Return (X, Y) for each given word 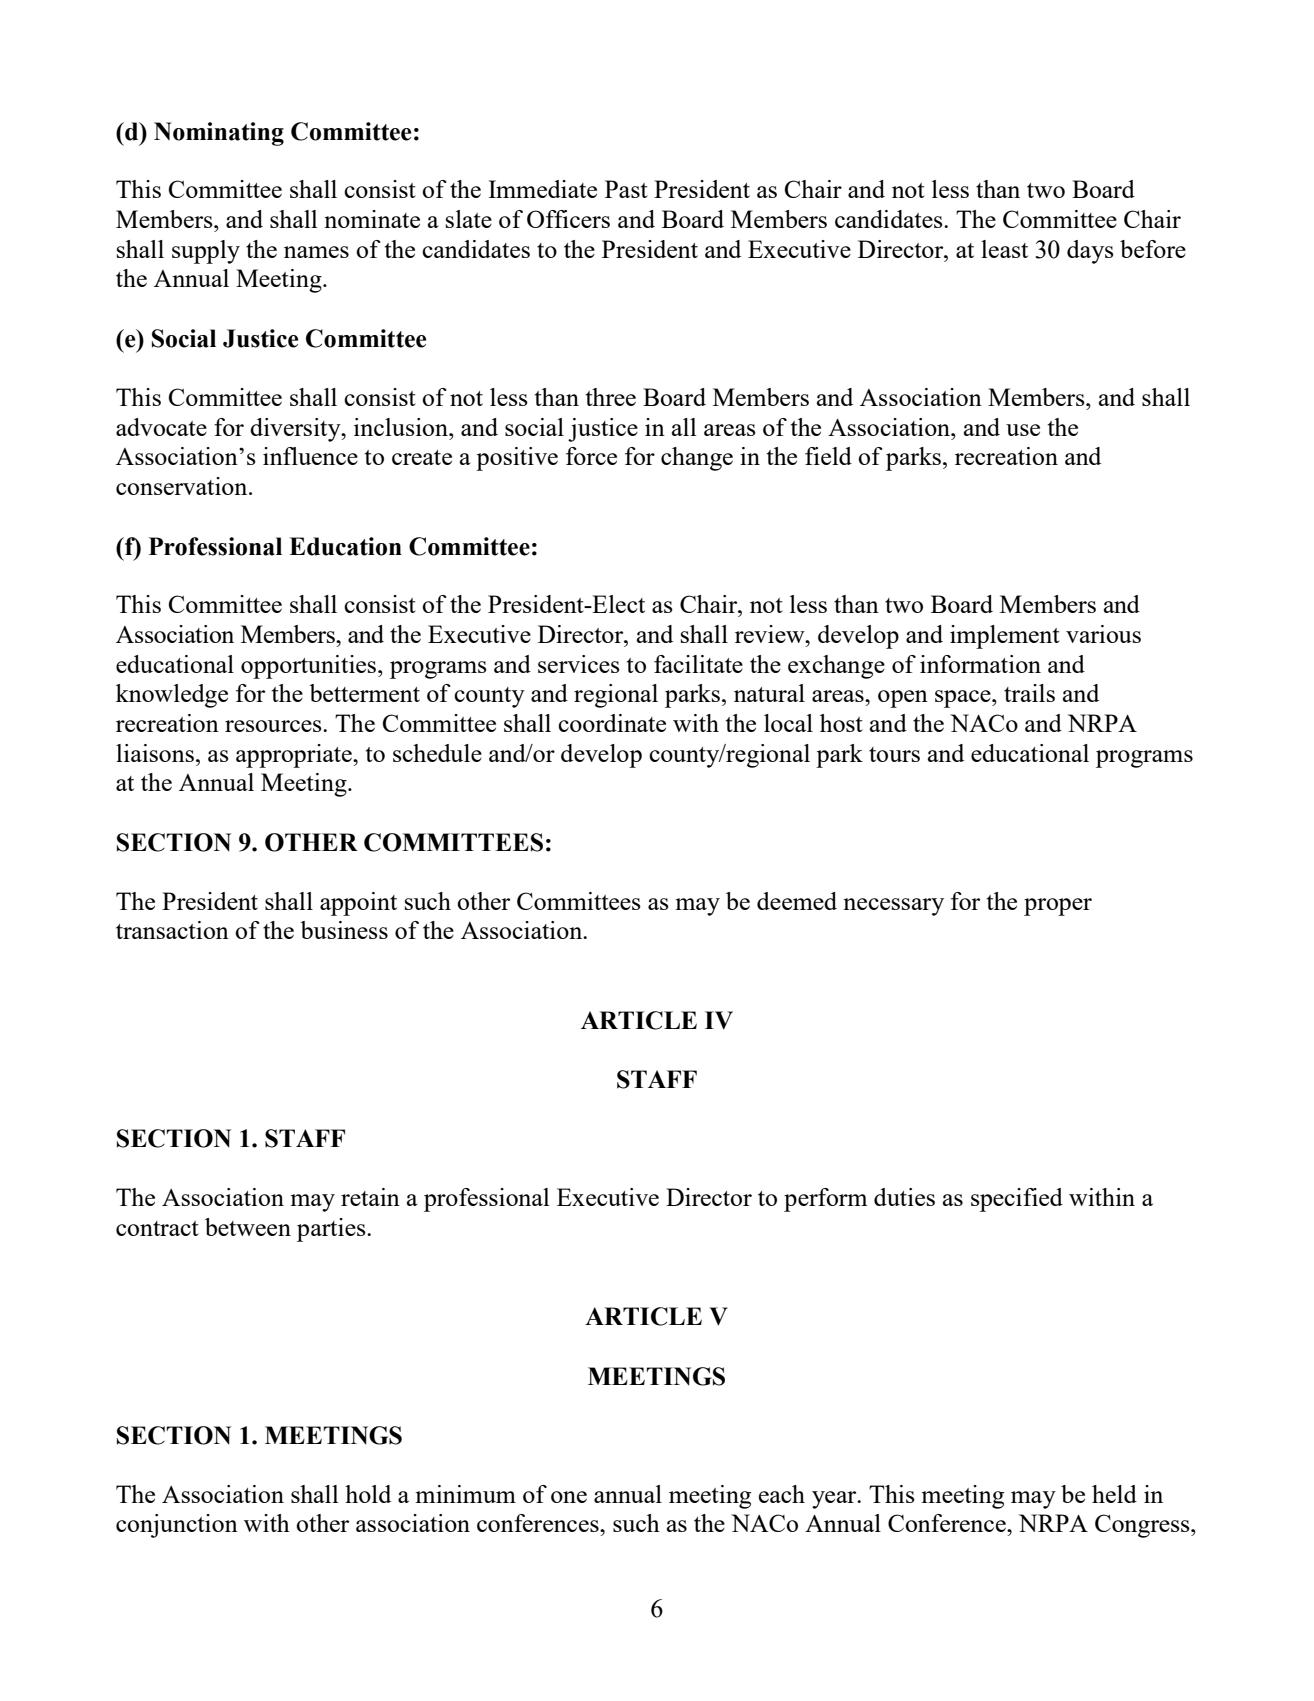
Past (626, 189)
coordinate (612, 723)
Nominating (219, 134)
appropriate (295, 756)
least (1004, 249)
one (569, 1497)
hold (368, 1494)
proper (1058, 907)
